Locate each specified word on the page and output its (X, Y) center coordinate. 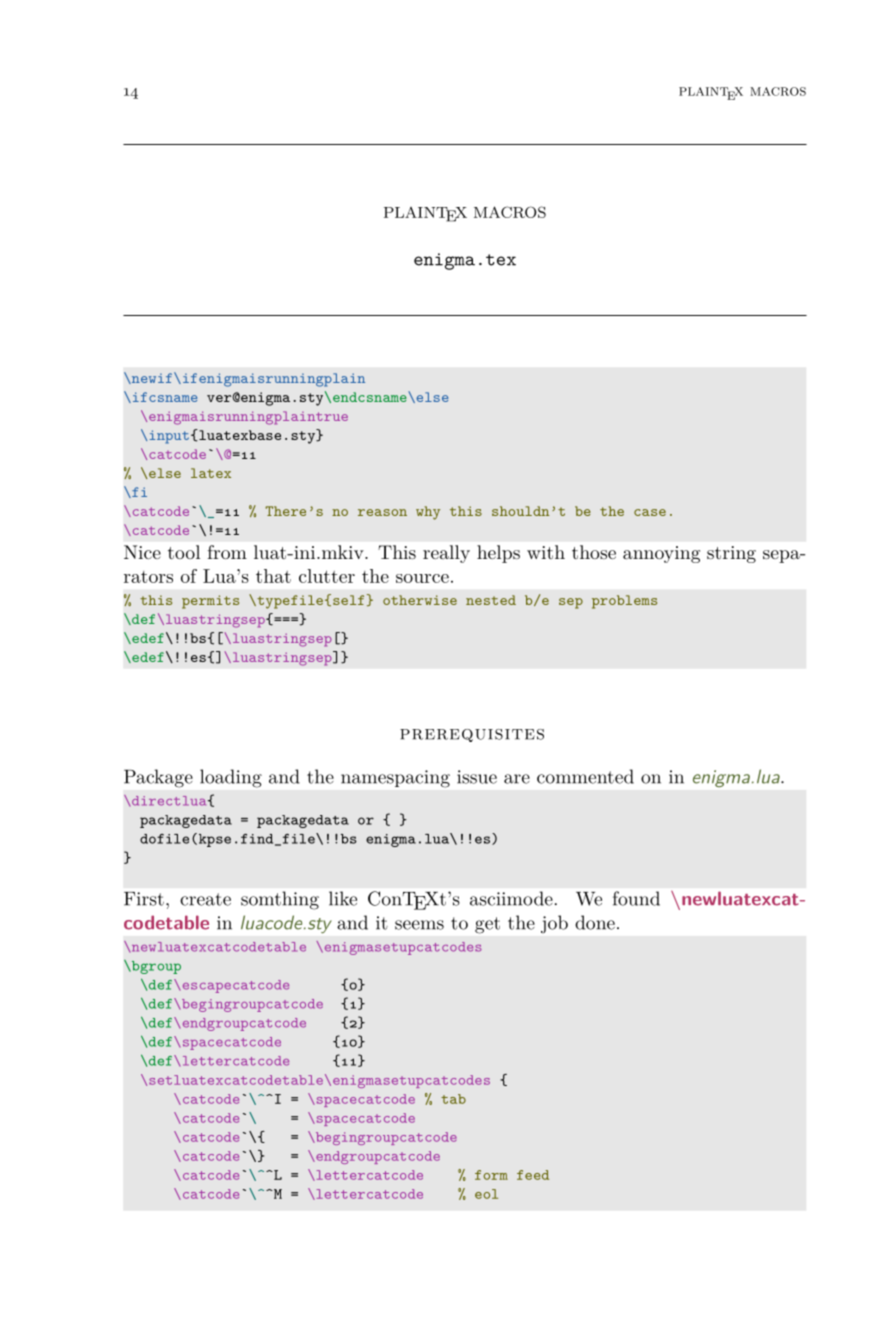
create (205, 899)
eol (486, 1194)
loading (231, 778)
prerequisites (472, 735)
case (650, 512)
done (595, 922)
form (491, 1175)
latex (211, 473)
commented (585, 776)
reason (382, 512)
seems (419, 925)
